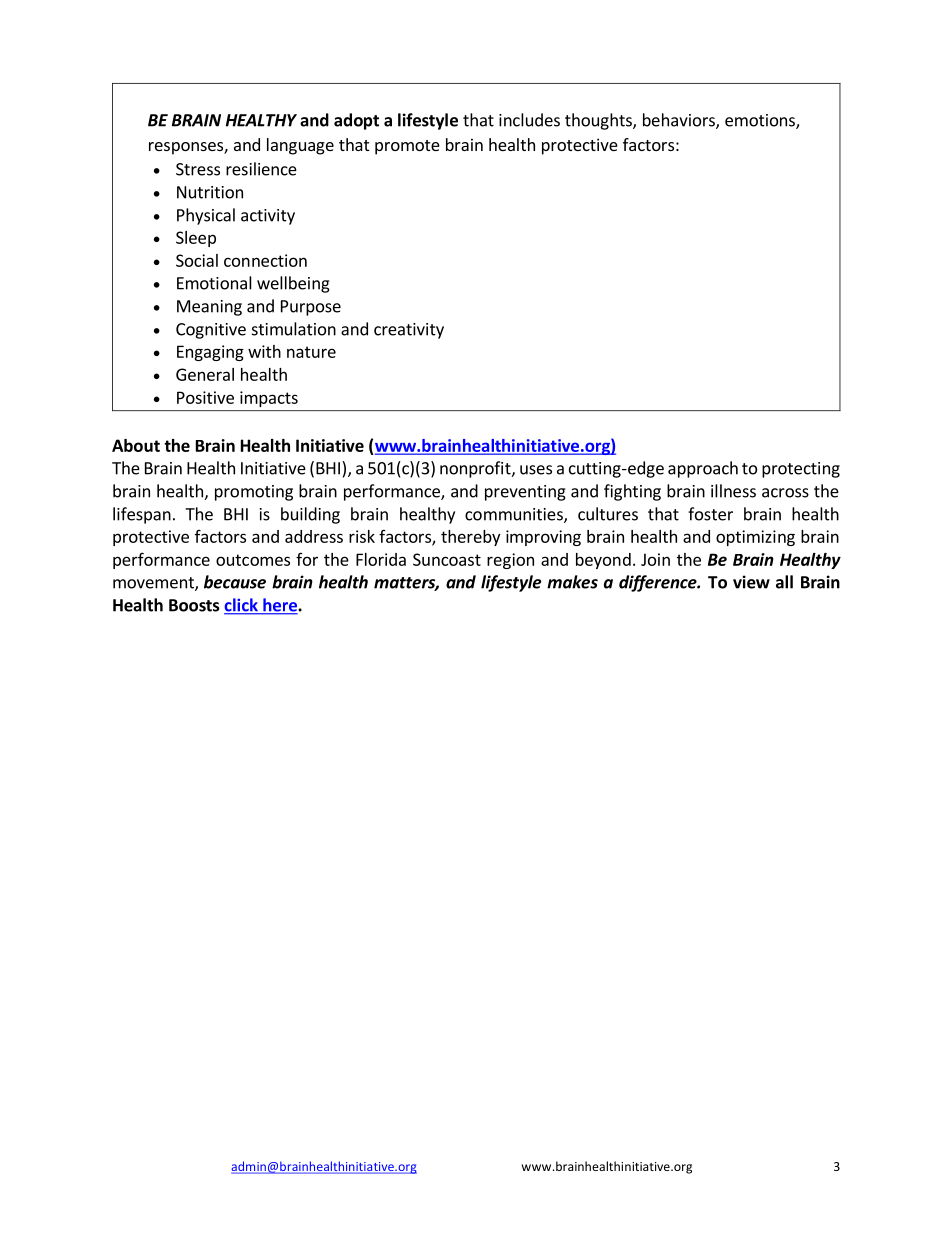  Describe the element at coordinates (447, 559) in the document. I see `Suncoast` at that location.
